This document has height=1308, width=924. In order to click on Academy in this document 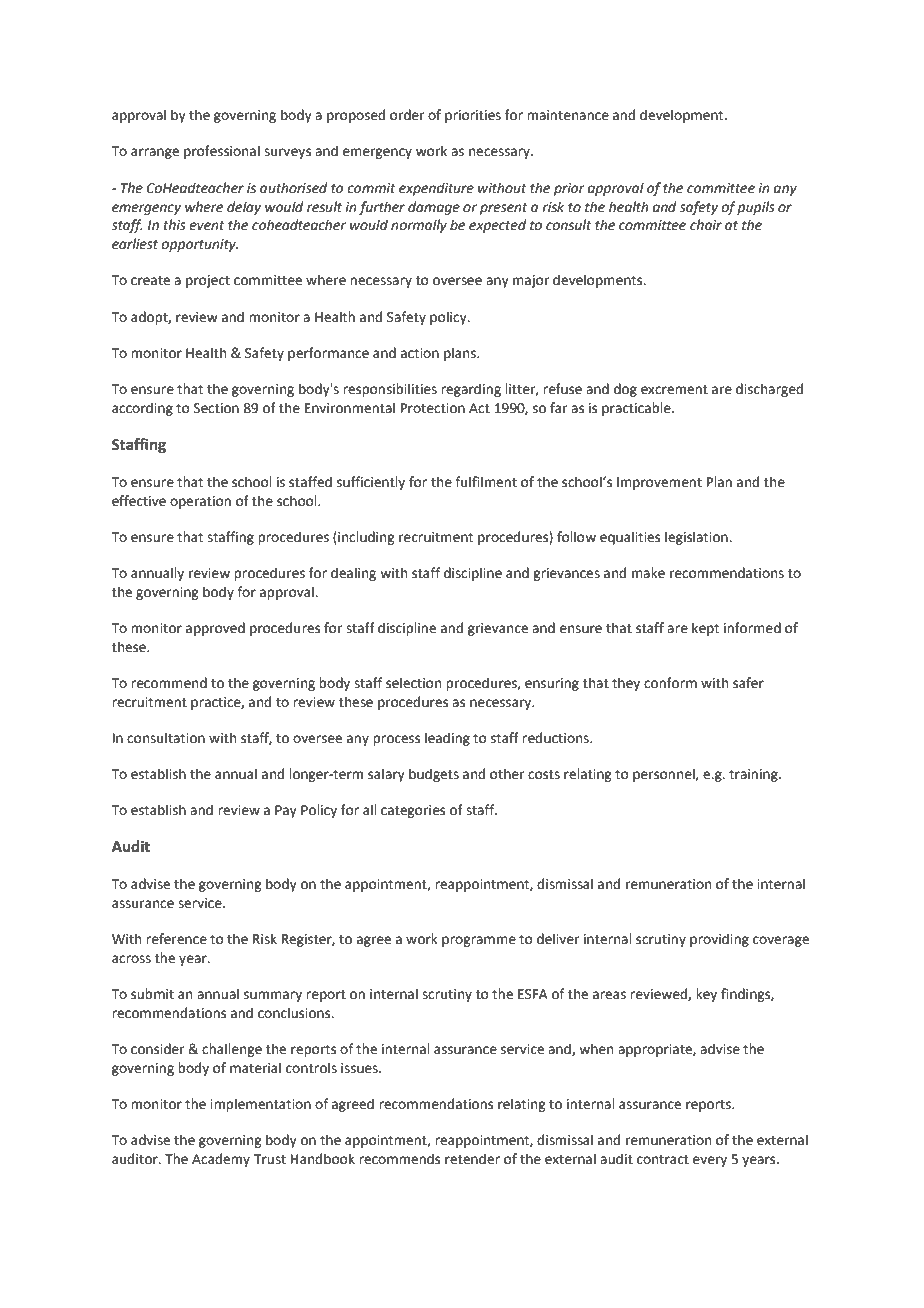, I will do `click(221, 1160)`.
